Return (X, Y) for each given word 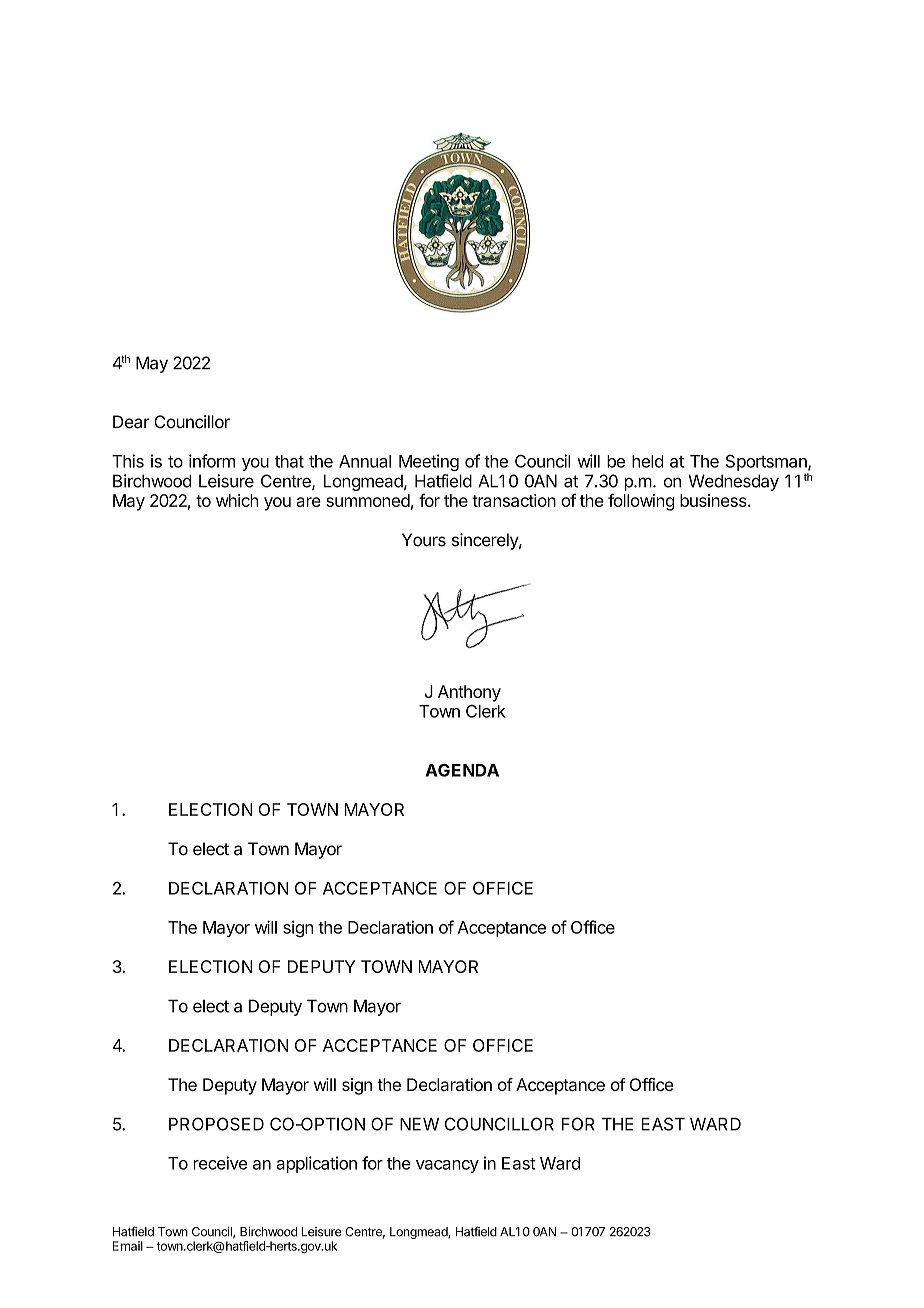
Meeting (429, 462)
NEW (419, 1124)
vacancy (447, 1166)
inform (212, 461)
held (648, 461)
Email (128, 1246)
